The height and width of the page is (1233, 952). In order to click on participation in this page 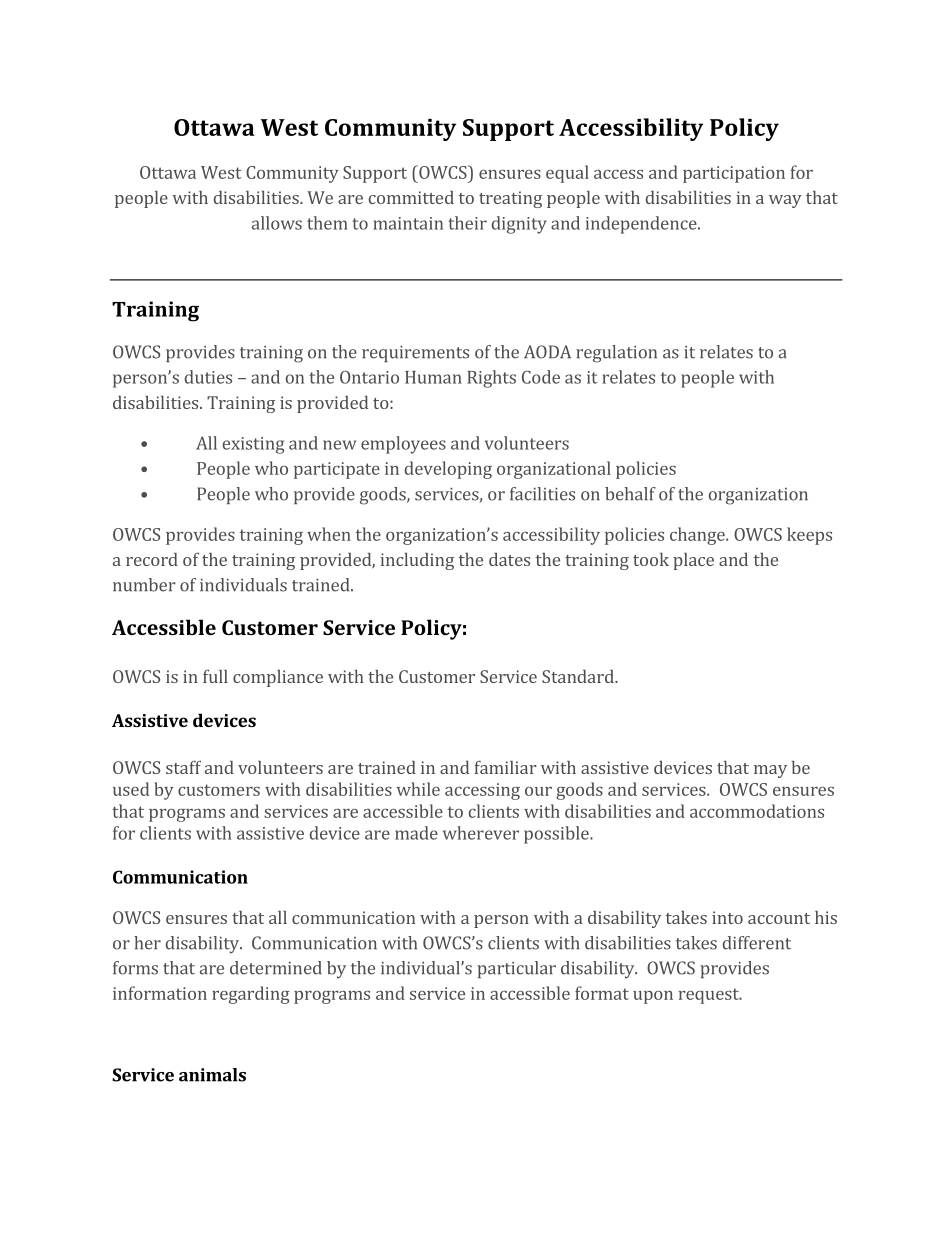, I will do `click(734, 174)`.
